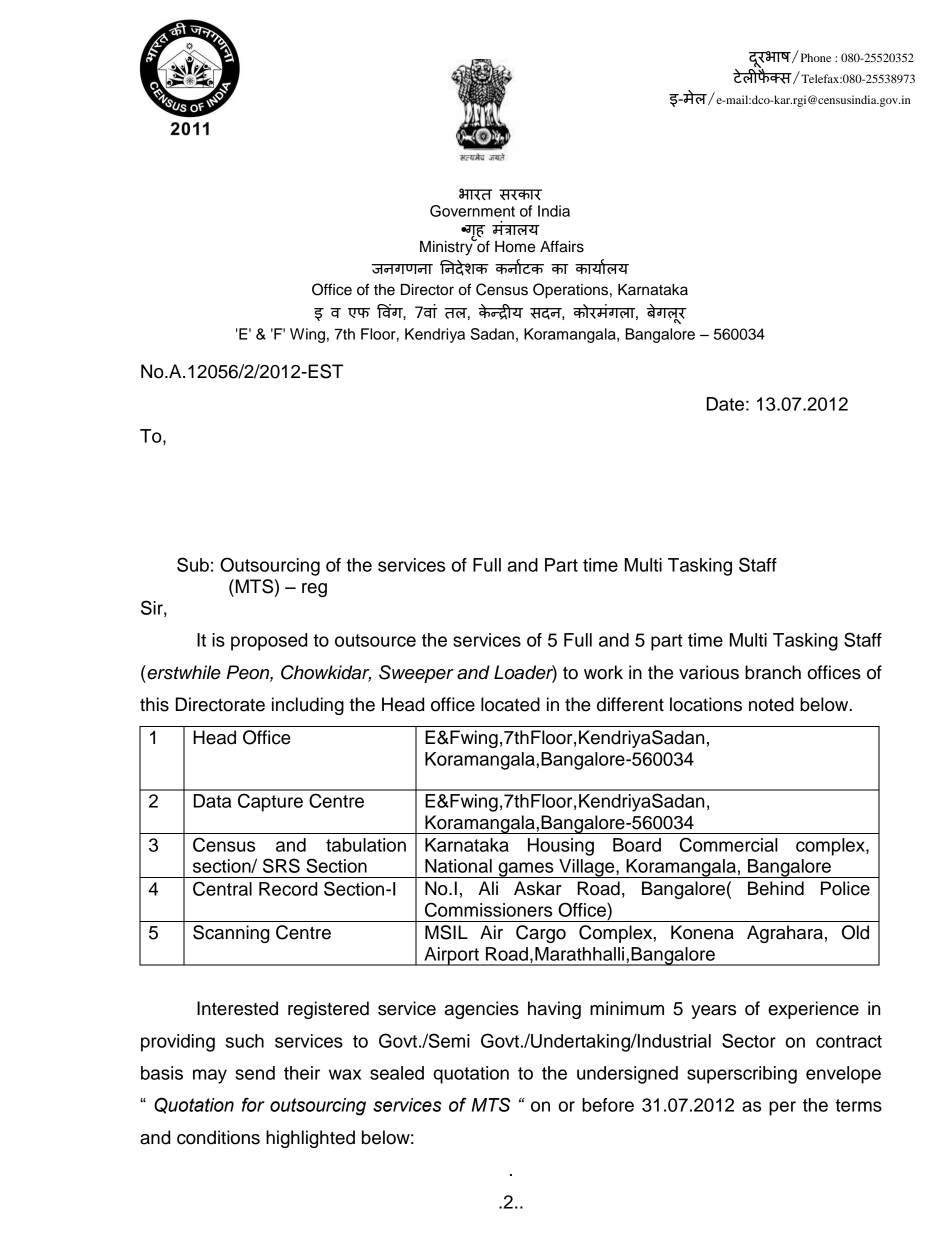  I want to click on Affairs, so click(562, 246).
